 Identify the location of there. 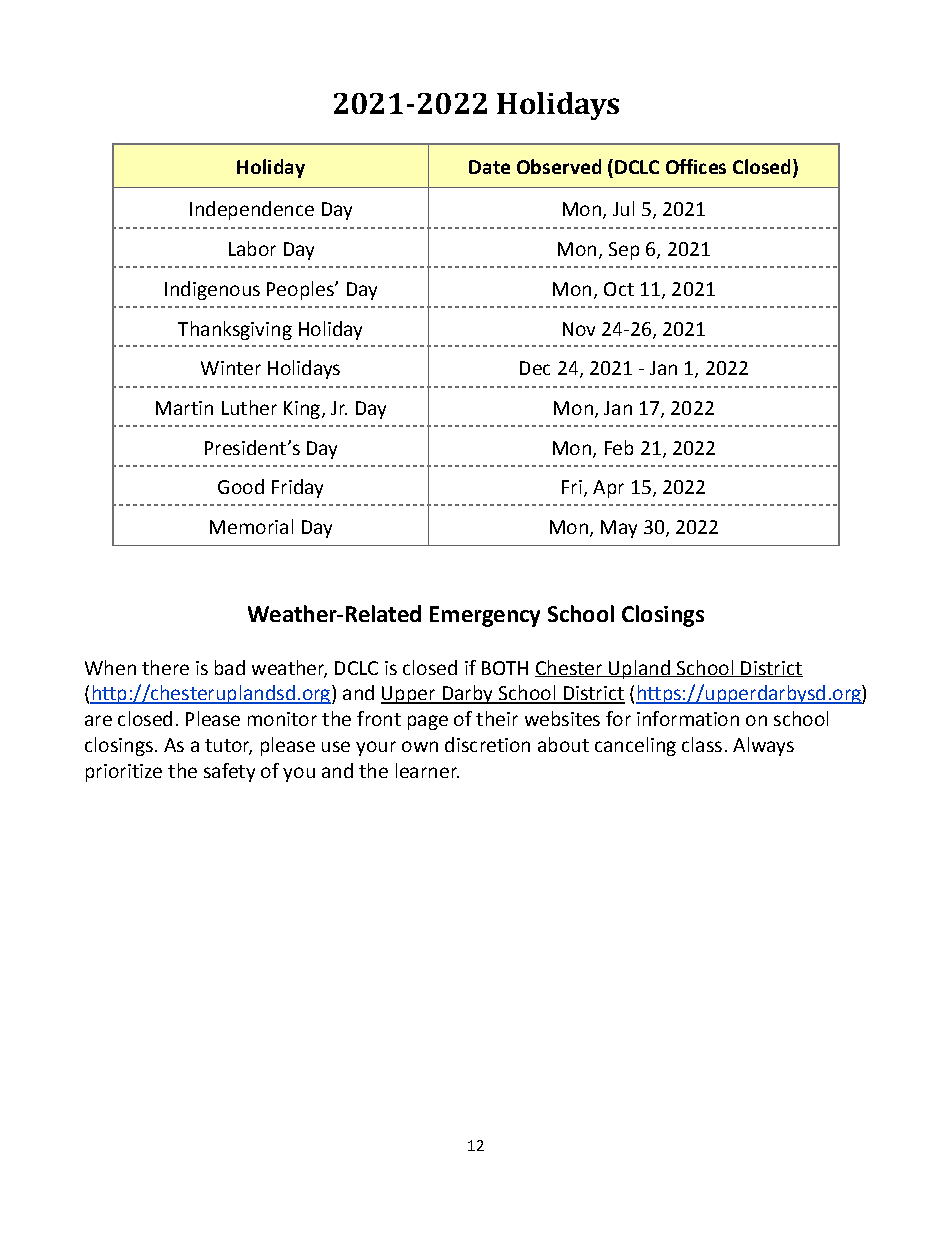
(165, 667).
